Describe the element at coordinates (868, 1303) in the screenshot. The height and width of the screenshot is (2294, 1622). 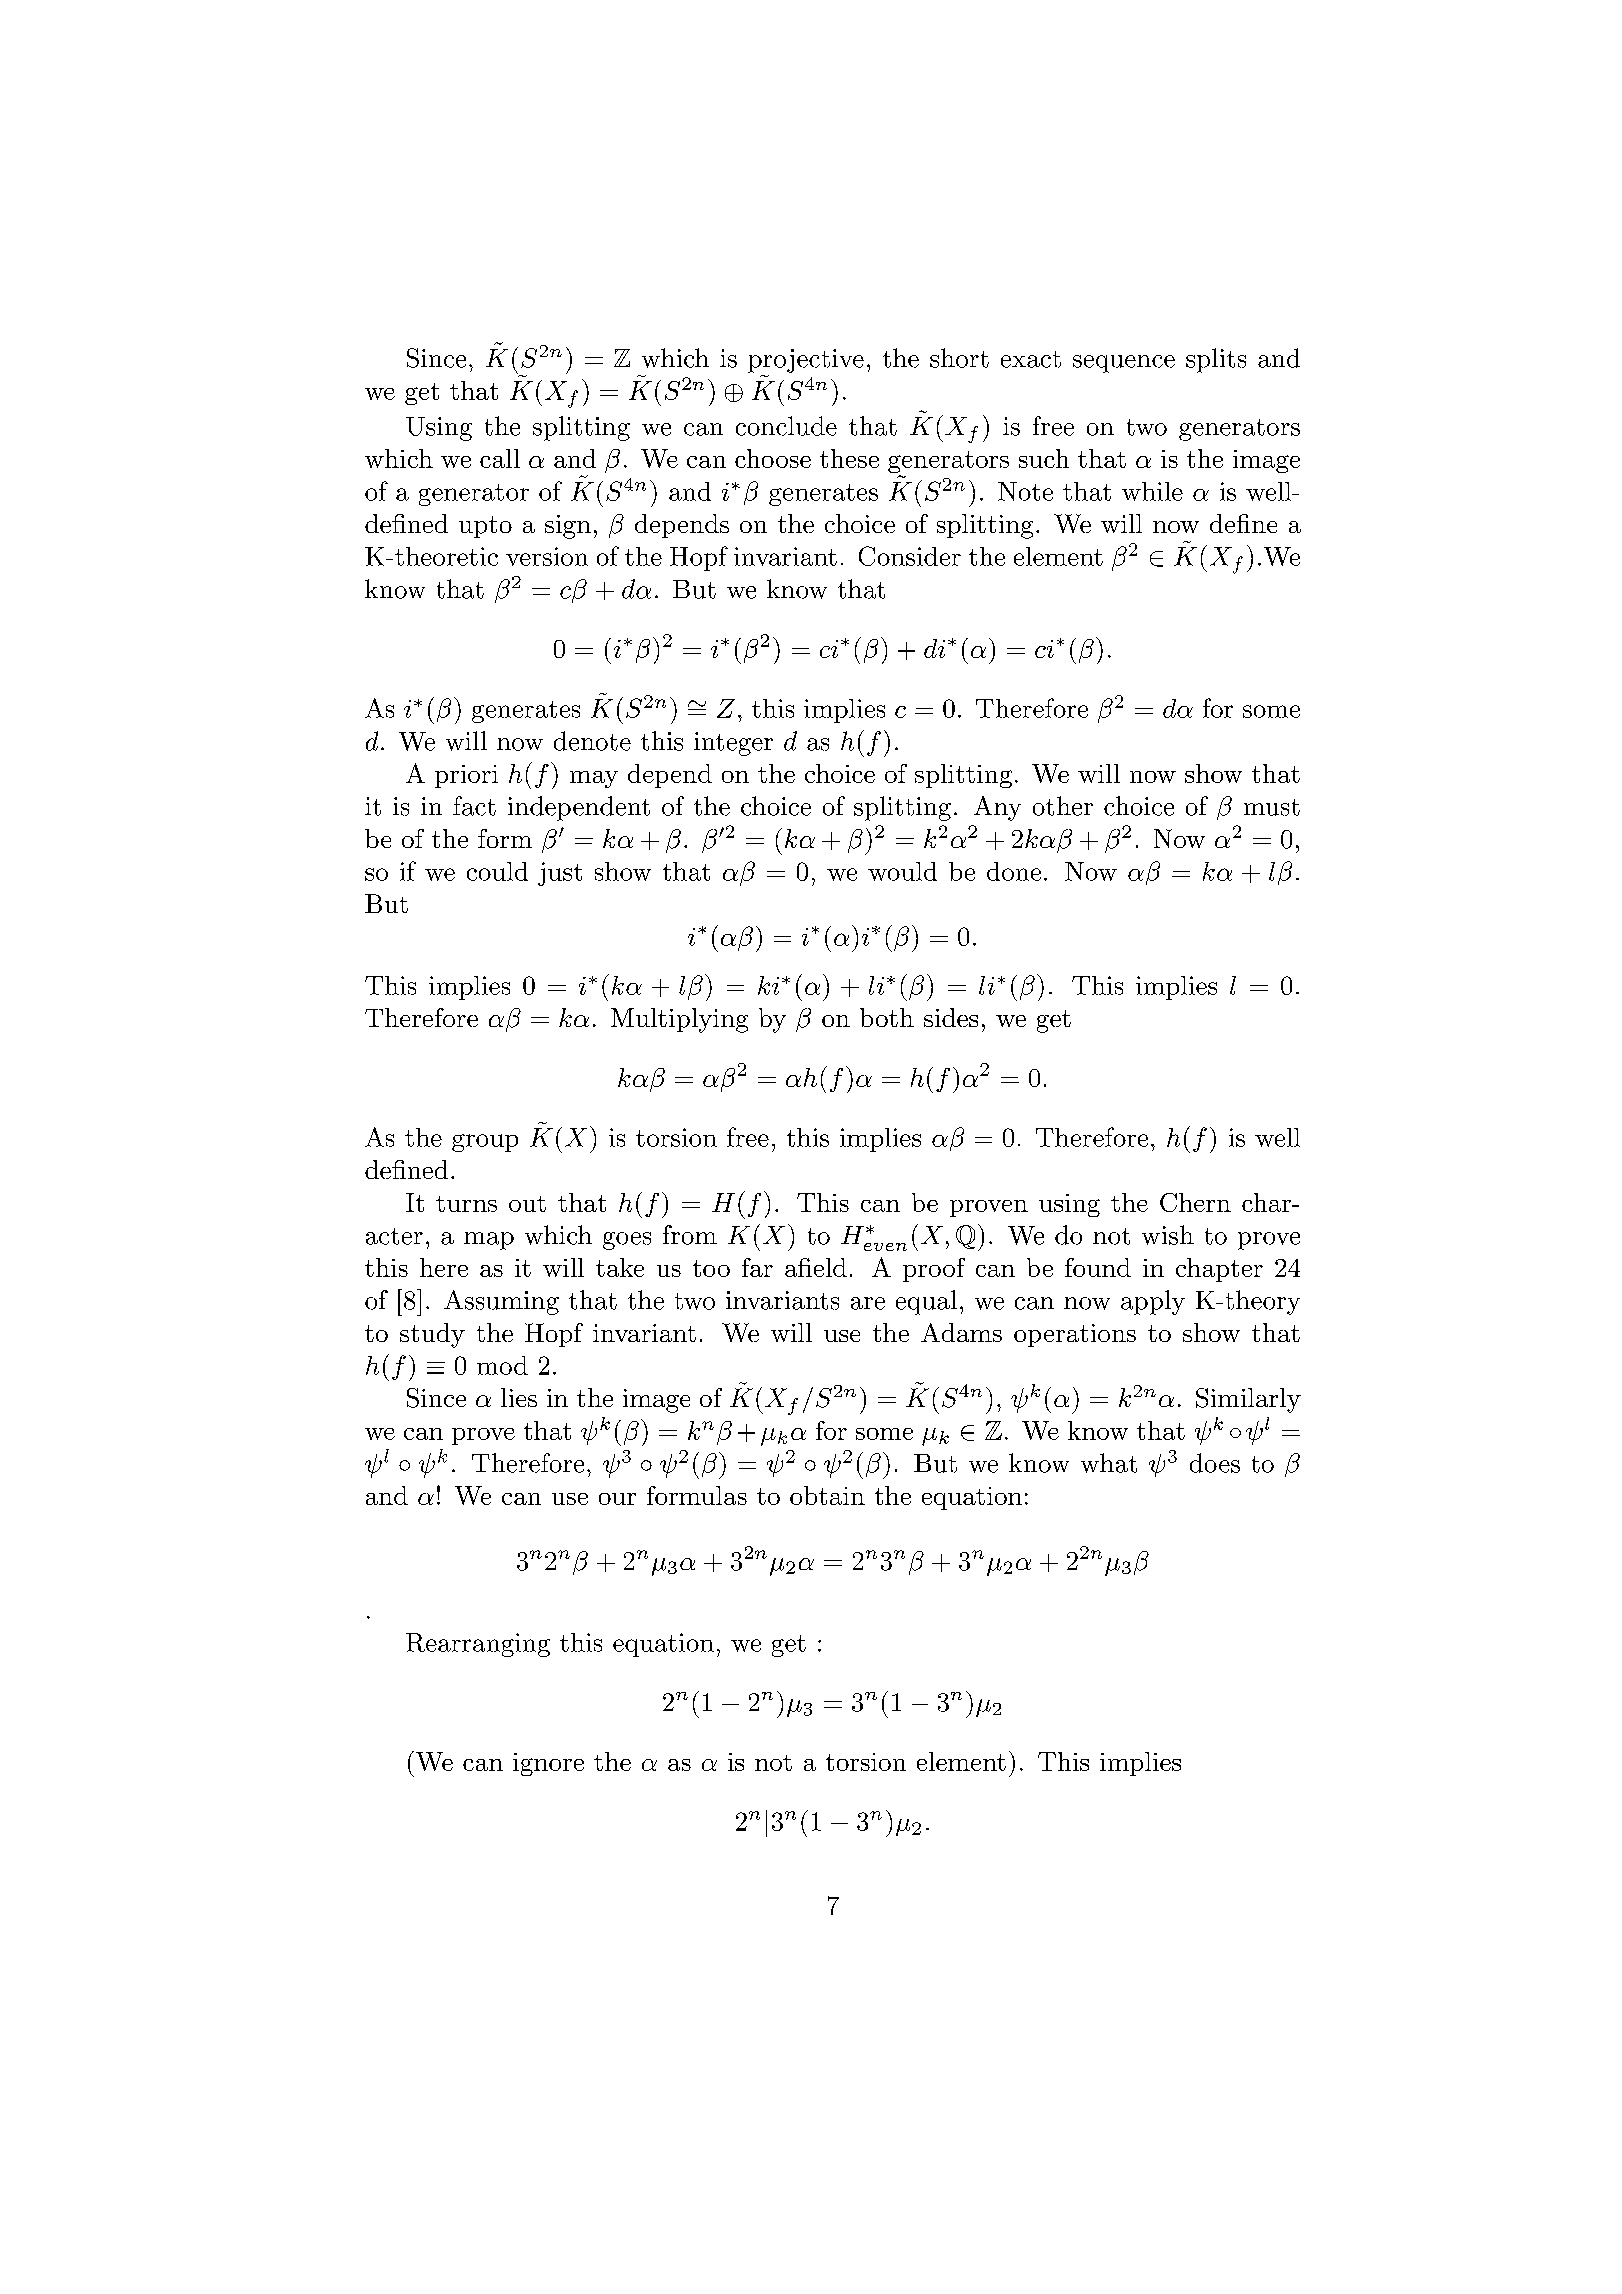
I see `are` at that location.
